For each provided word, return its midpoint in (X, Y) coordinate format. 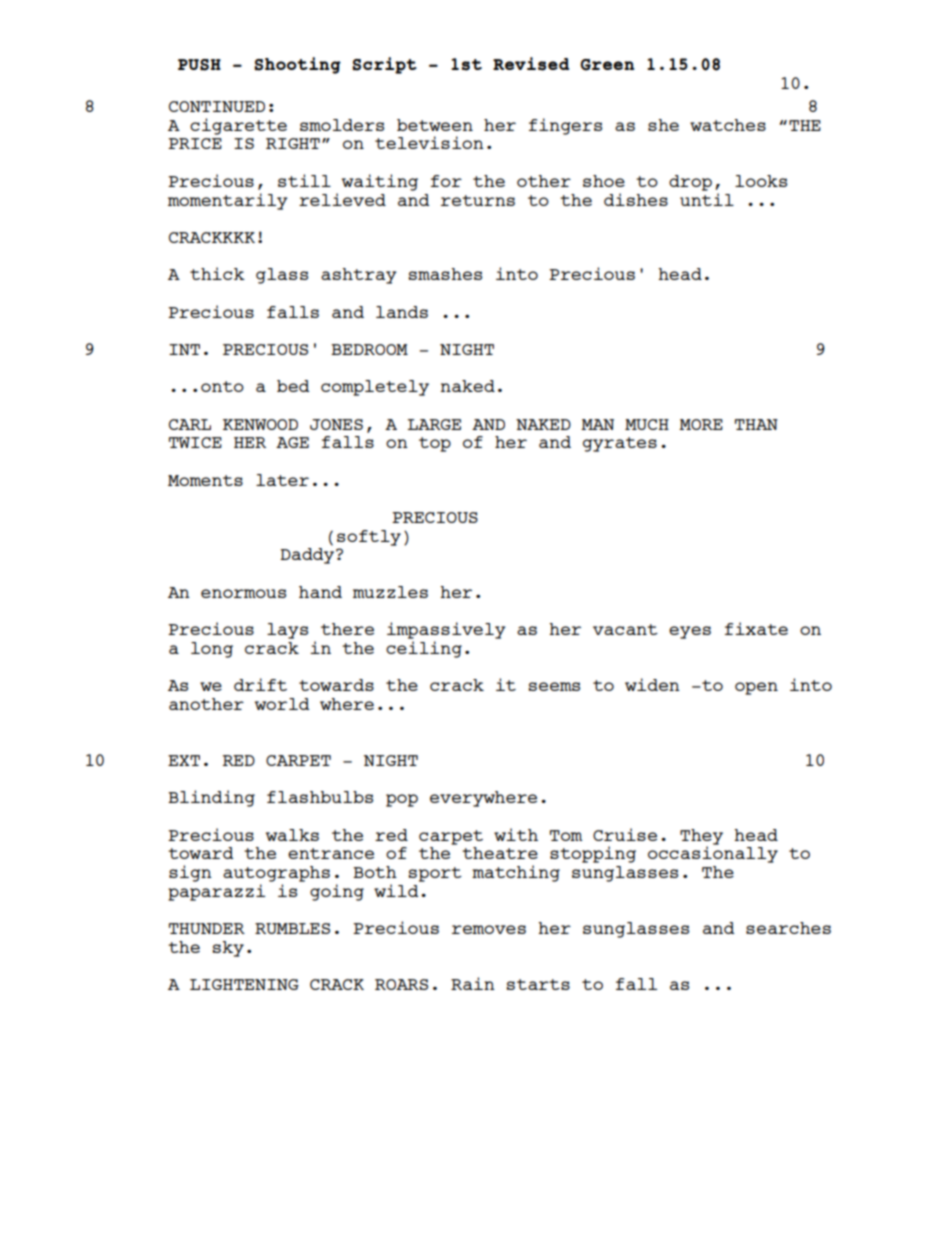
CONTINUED (217, 106)
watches (728, 125)
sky (228, 949)
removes (489, 929)
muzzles (390, 592)
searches (788, 928)
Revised (531, 64)
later (282, 480)
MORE (701, 424)
